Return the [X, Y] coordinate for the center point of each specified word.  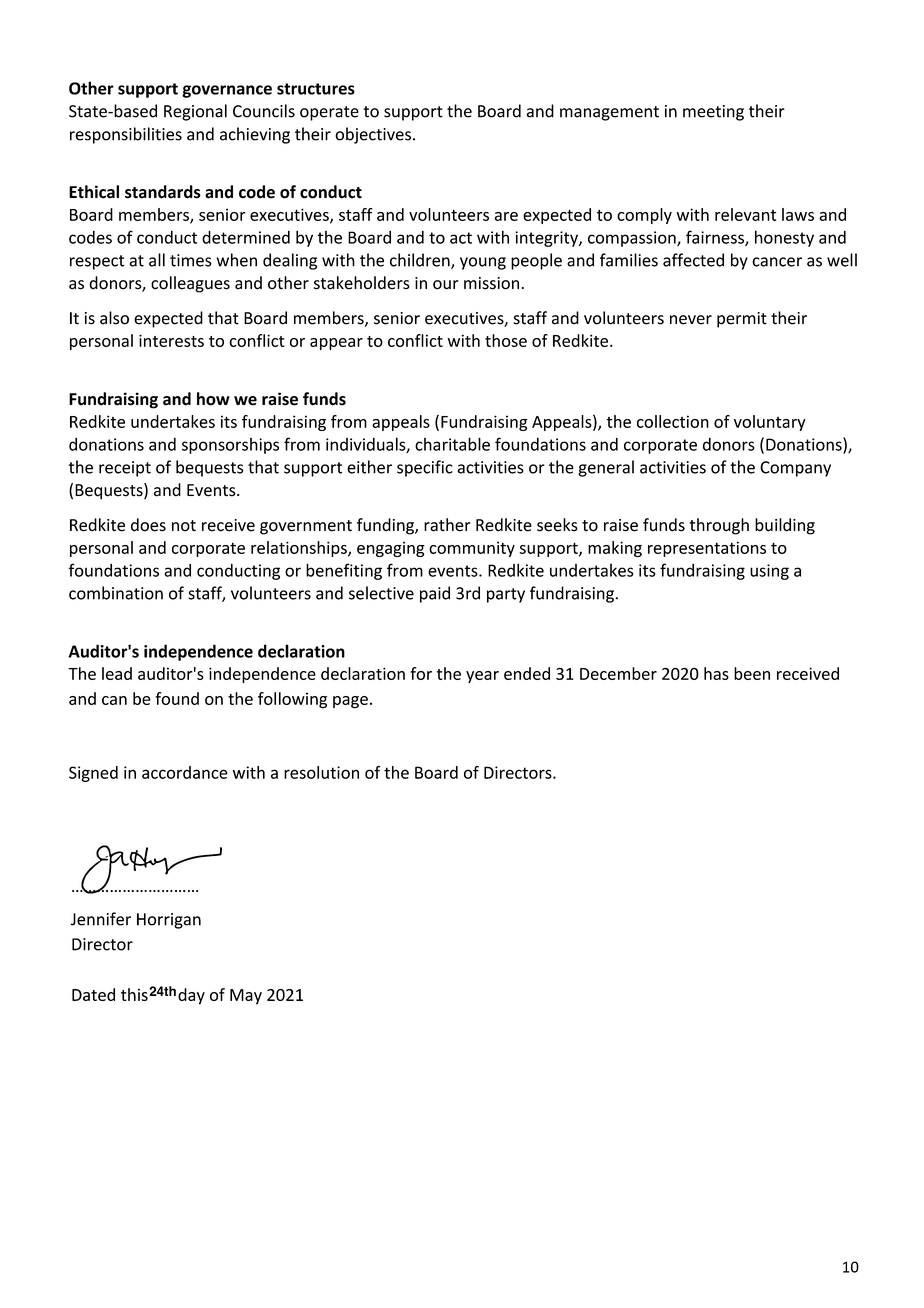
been [752, 673]
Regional [195, 112]
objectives [373, 135]
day [191, 996]
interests [171, 340]
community [472, 549]
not [184, 526]
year [482, 677]
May [246, 997]
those [506, 340]
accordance [185, 772]
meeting [713, 113]
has [716, 673]
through [719, 526]
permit [742, 320]
